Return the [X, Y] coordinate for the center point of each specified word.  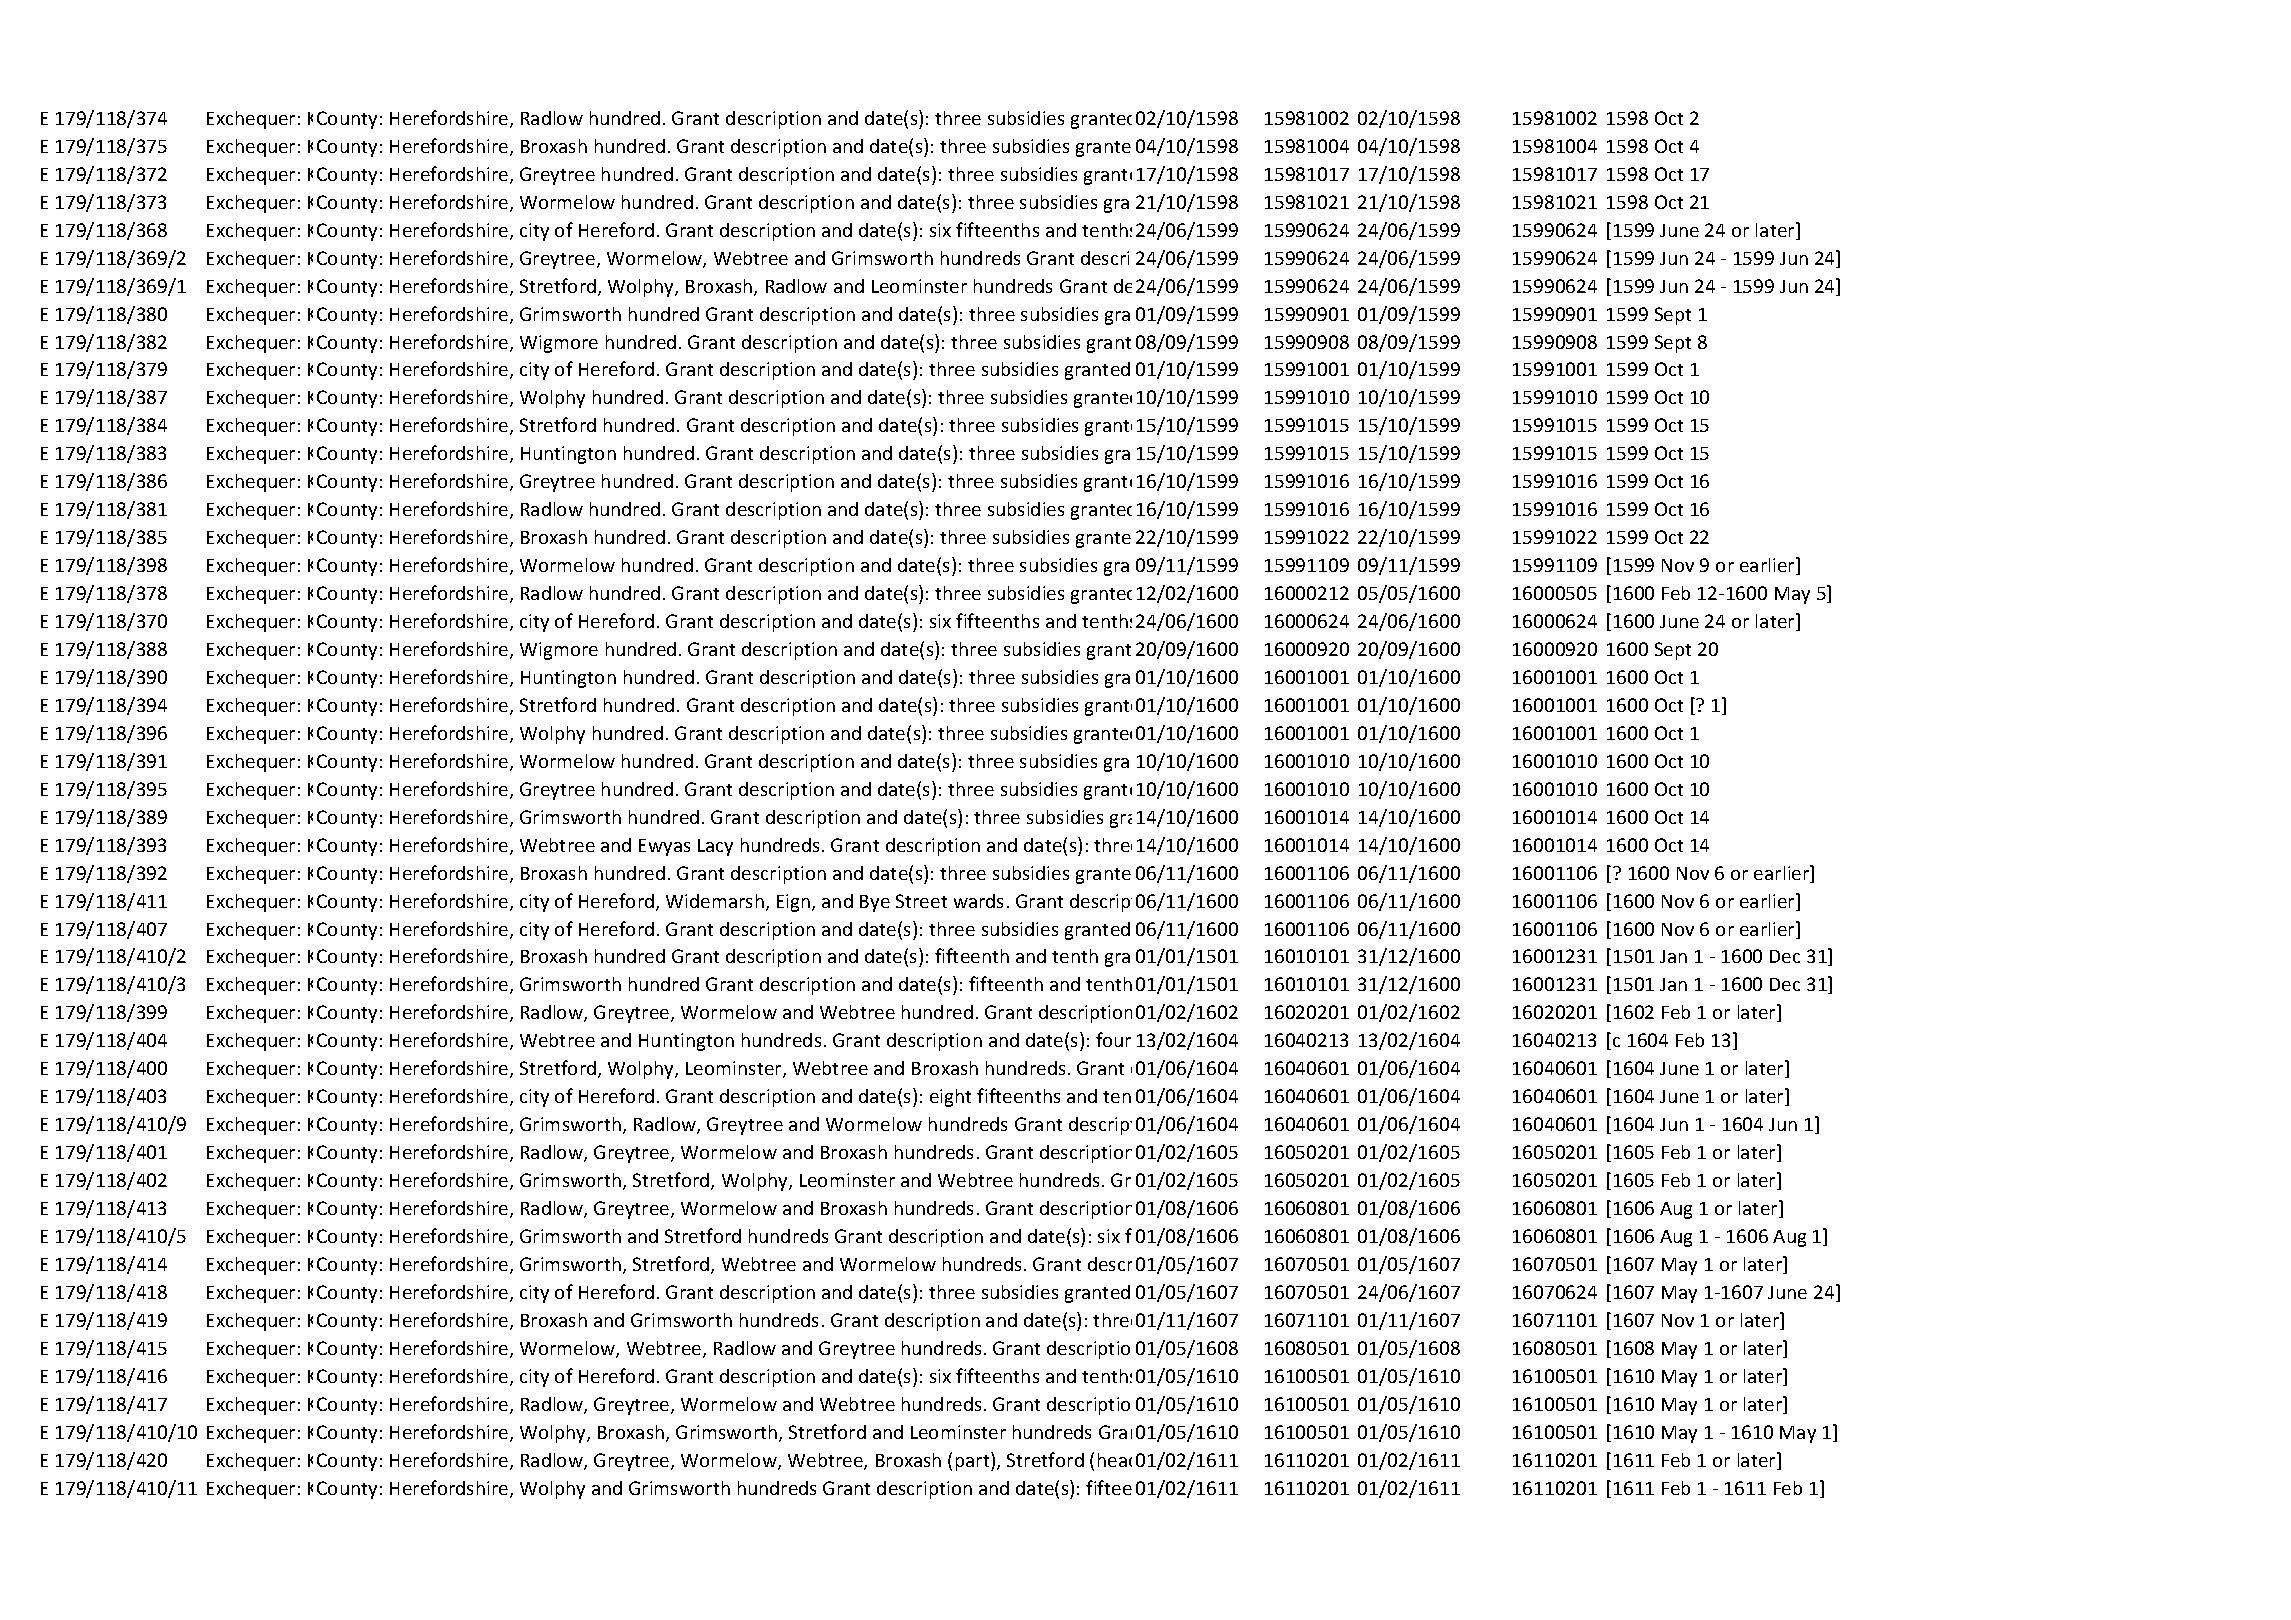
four [1113, 1039]
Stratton [1201, 1461]
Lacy [715, 847]
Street [921, 901]
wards [978, 901]
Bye [875, 903]
